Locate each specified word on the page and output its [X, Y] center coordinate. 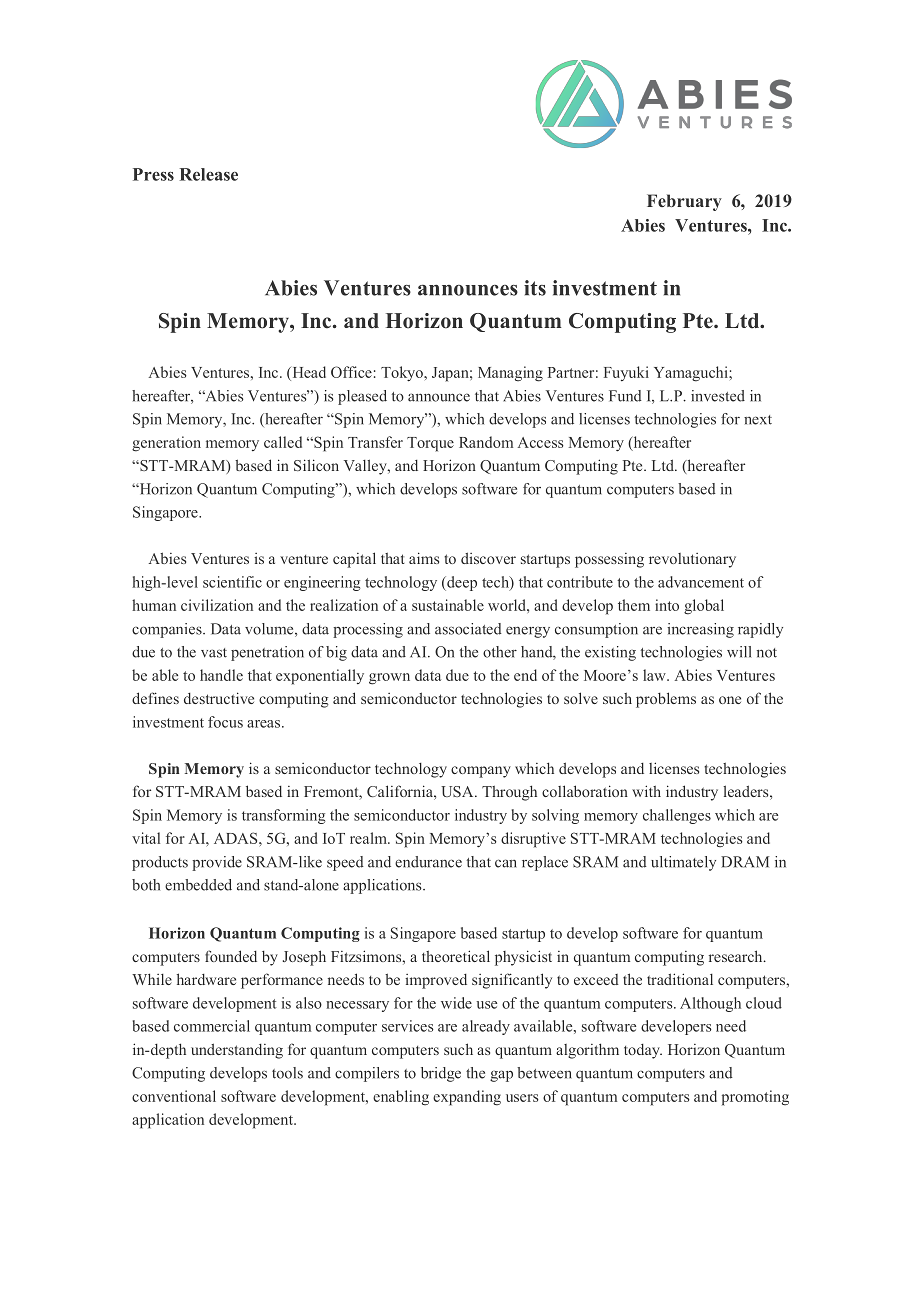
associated [468, 629]
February [684, 202]
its [535, 288]
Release [209, 174]
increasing [700, 630]
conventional [174, 1096]
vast [214, 653]
